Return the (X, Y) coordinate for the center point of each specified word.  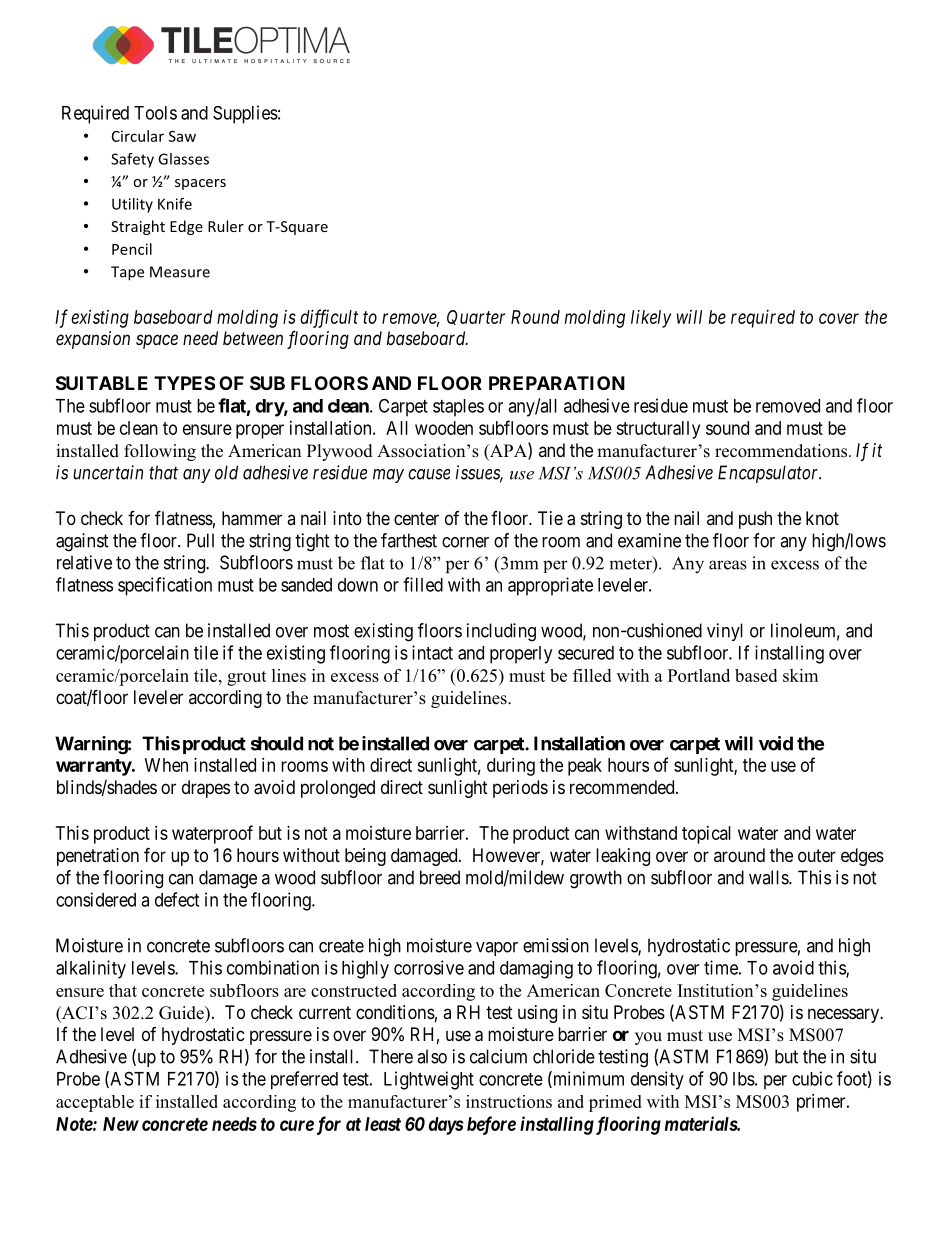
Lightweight (429, 1080)
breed (440, 877)
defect (177, 899)
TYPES (184, 383)
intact (432, 652)
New (121, 1124)
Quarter (476, 317)
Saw (182, 136)
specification (165, 586)
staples (458, 408)
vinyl (725, 632)
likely (651, 319)
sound (727, 428)
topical (706, 835)
